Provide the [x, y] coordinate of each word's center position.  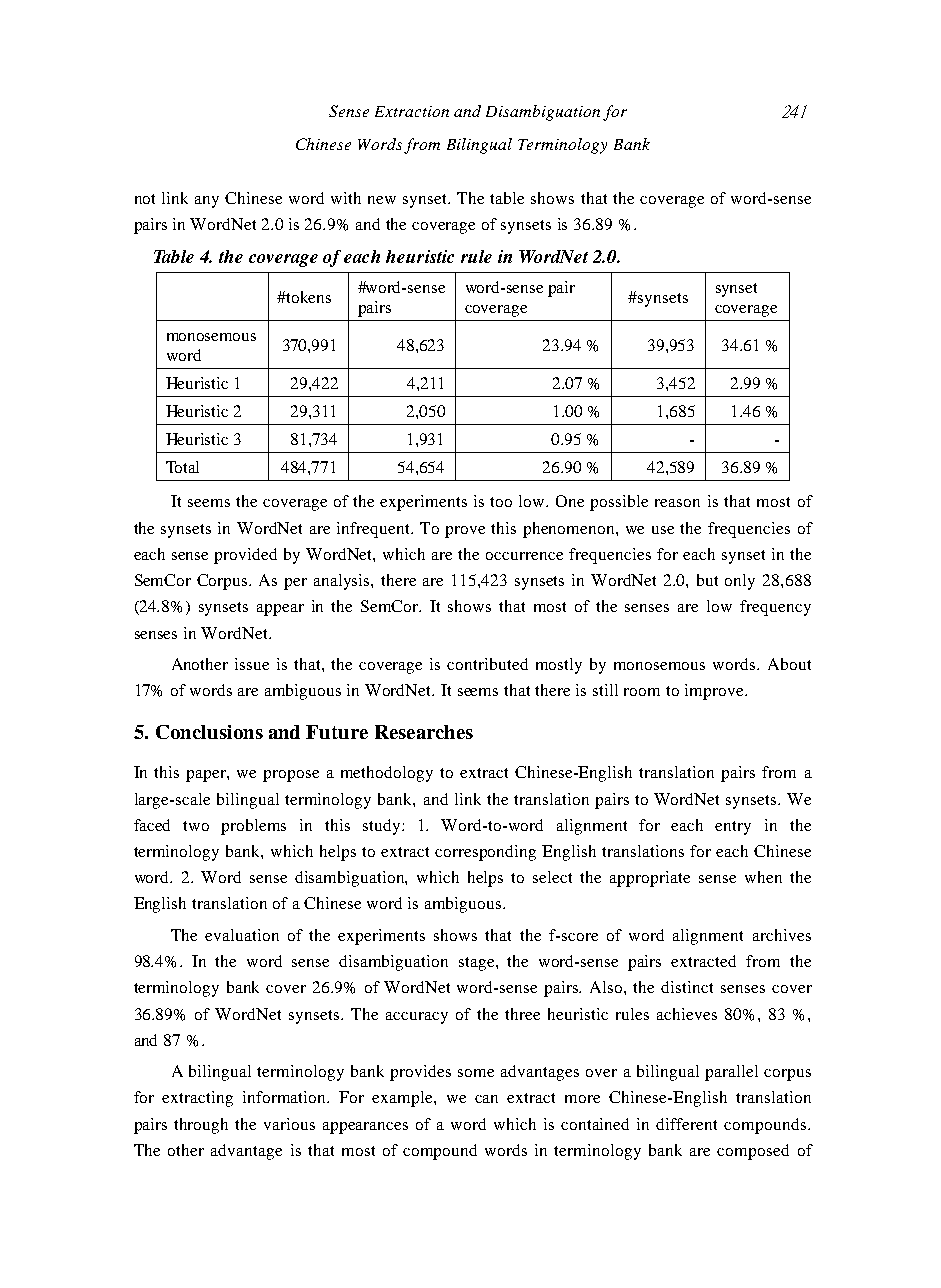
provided [245, 556]
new [382, 200]
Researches [424, 732]
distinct [687, 987]
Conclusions [209, 732]
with [346, 198]
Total [182, 467]
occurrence [524, 556]
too [501, 502]
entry [733, 828]
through [201, 1126]
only [740, 582]
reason [677, 503]
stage [478, 964]
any [207, 202]
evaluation [242, 935]
